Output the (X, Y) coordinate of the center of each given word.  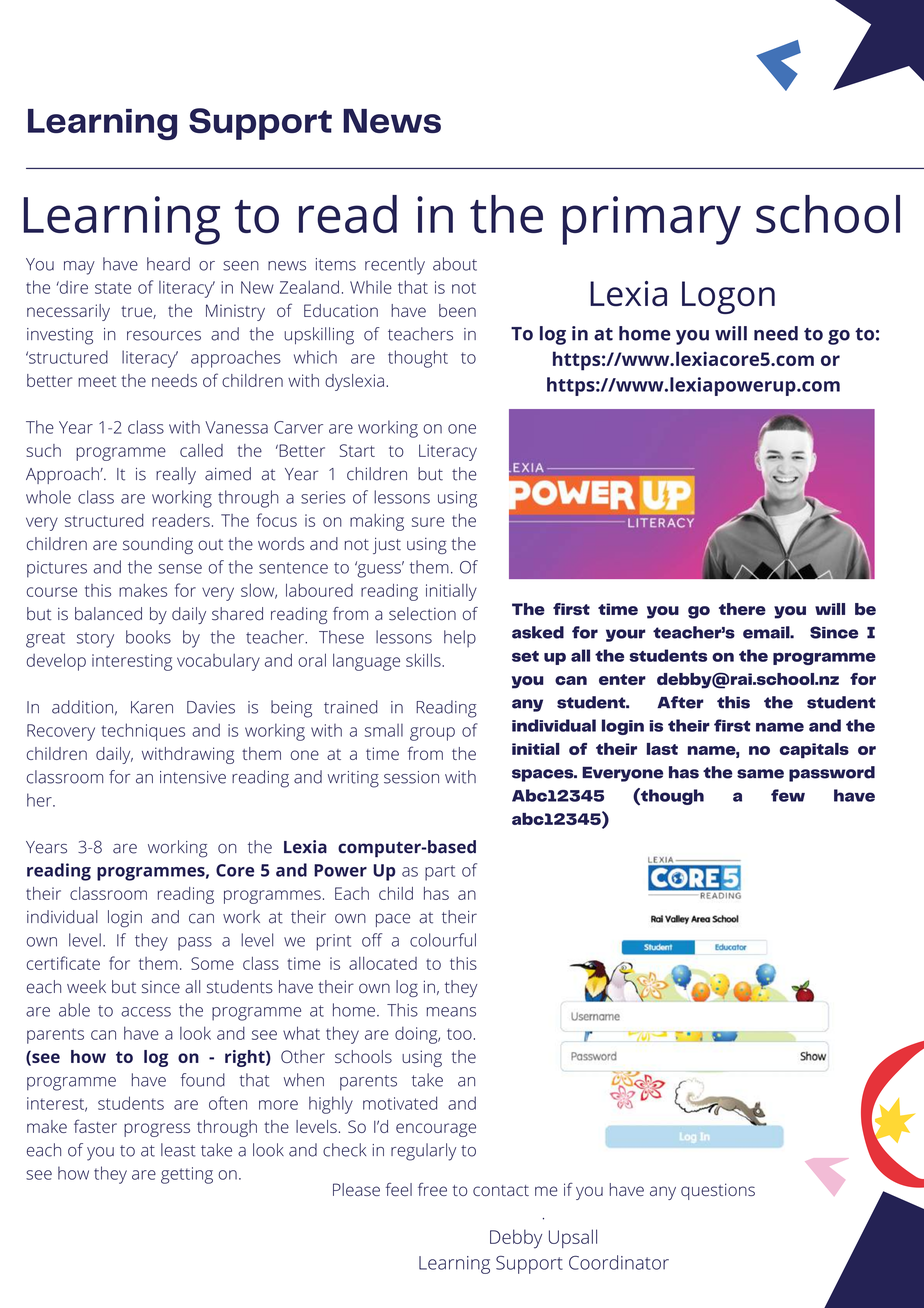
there (742, 609)
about (455, 264)
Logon (728, 297)
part (440, 873)
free (432, 1189)
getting (187, 1175)
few (788, 795)
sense (180, 569)
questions (718, 1191)
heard (168, 264)
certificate (63, 963)
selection (422, 614)
